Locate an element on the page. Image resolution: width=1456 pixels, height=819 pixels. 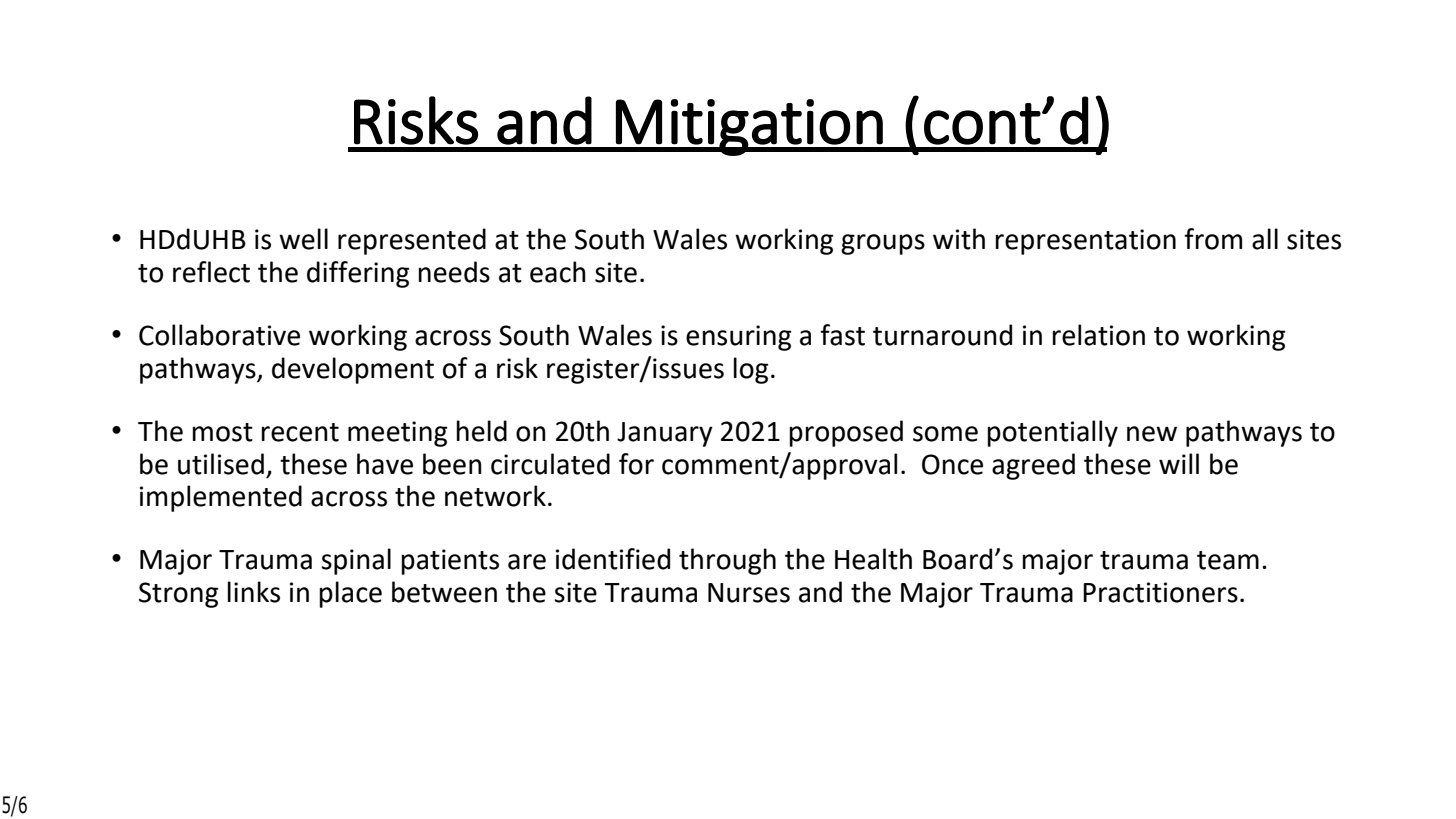
representation is located at coordinates (1085, 242).
